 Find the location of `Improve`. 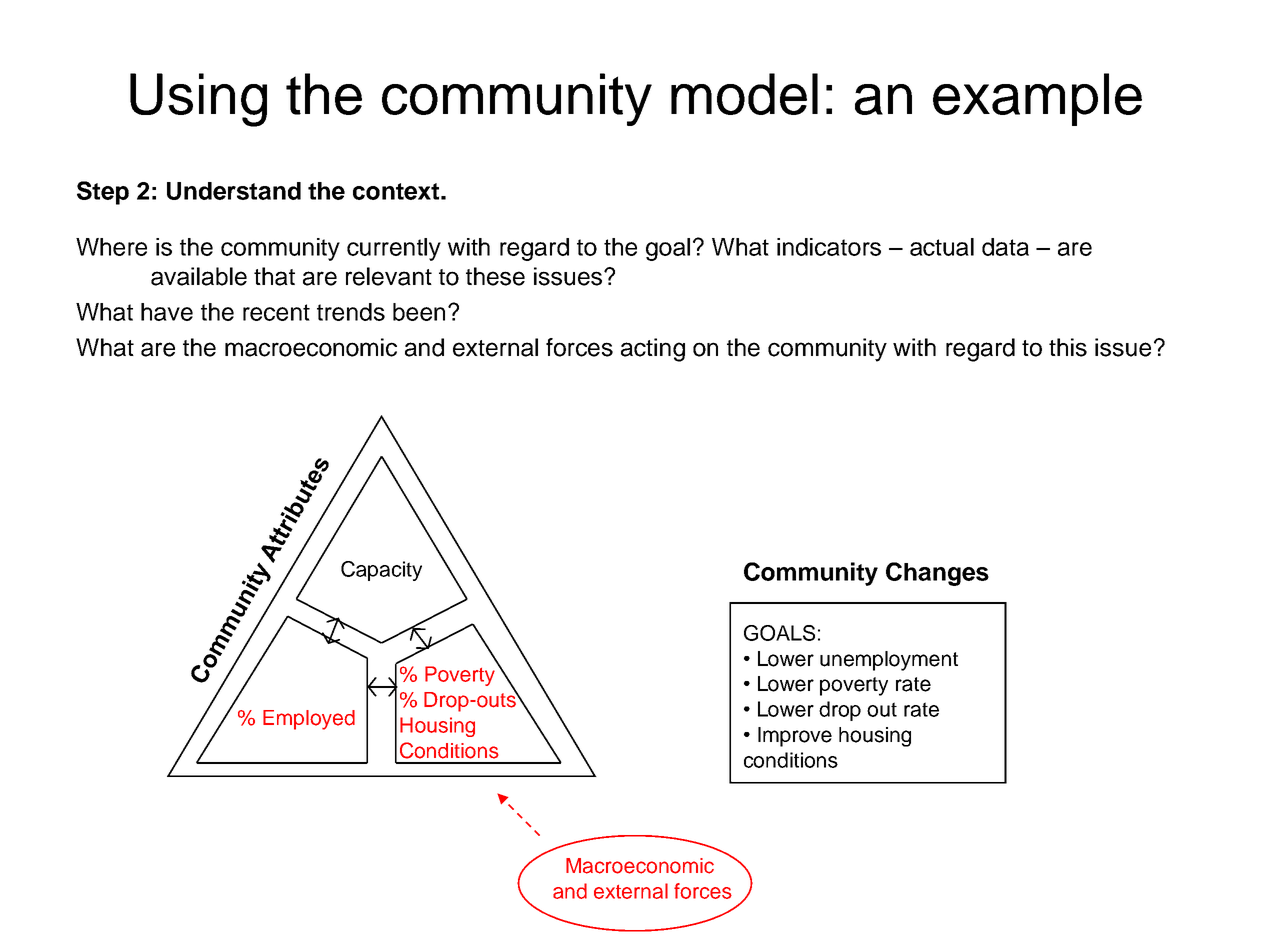

Improve is located at coordinates (795, 737).
